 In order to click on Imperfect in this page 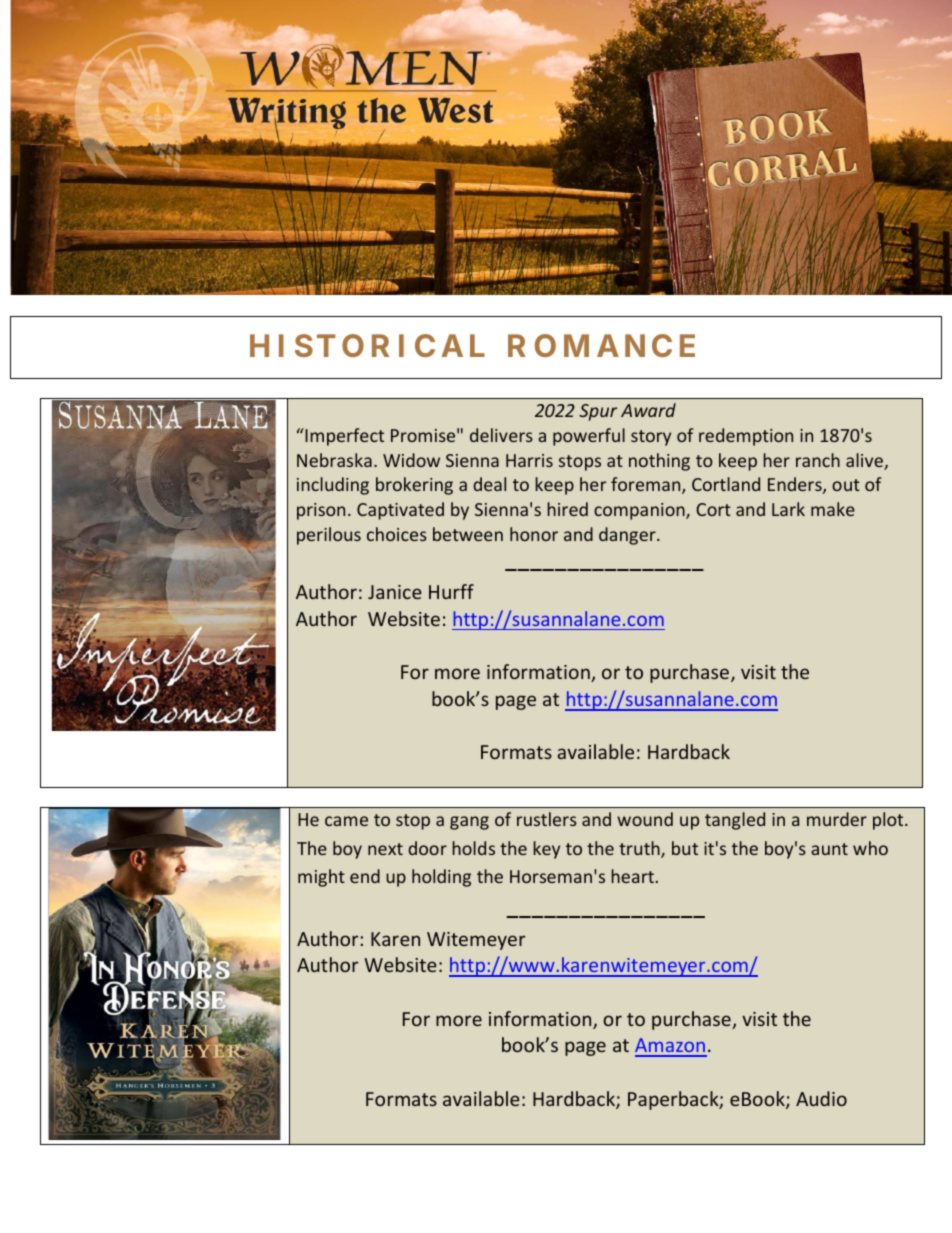, I will do `click(343, 437)`.
